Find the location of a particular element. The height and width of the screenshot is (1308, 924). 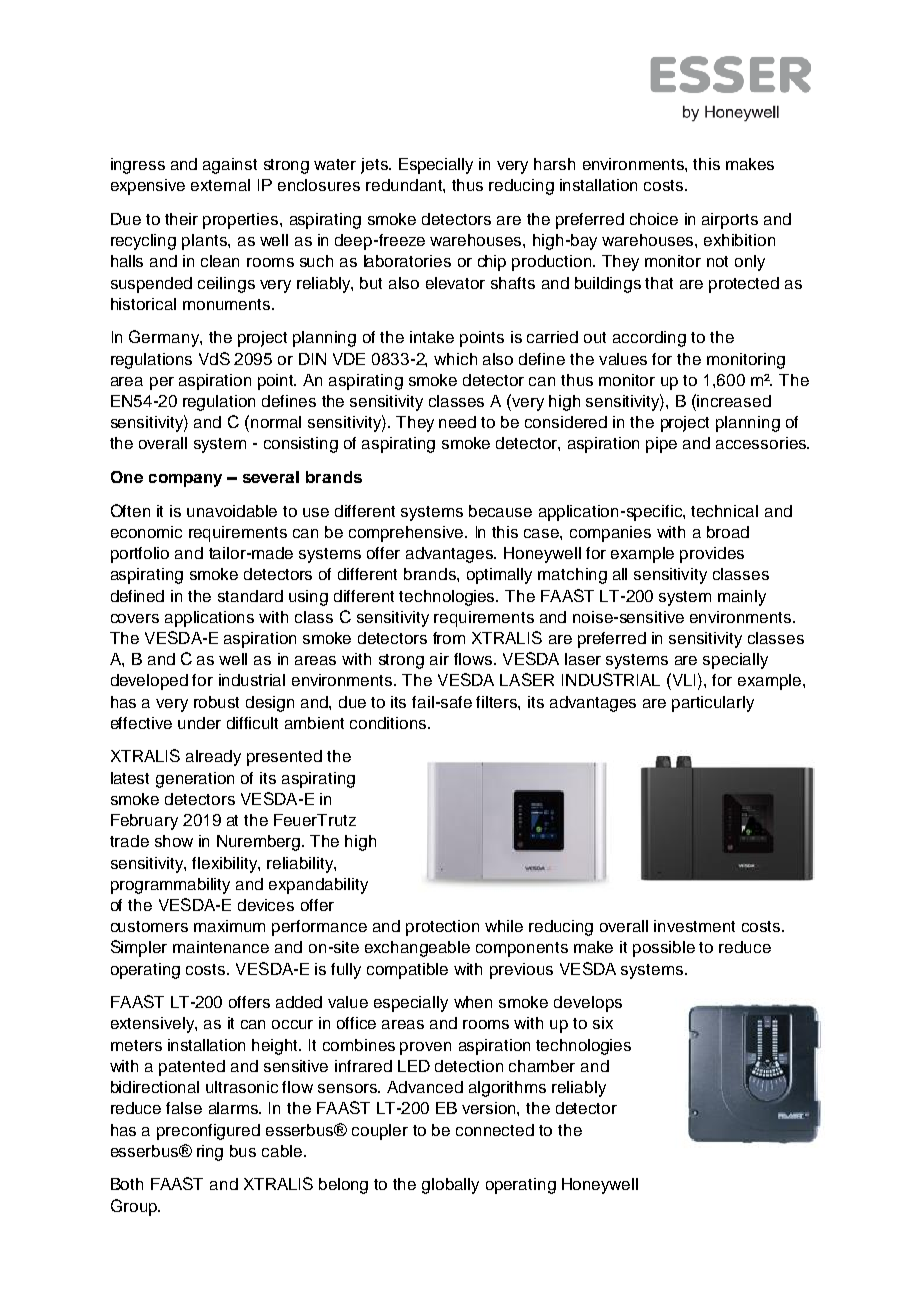

from is located at coordinates (449, 638).
